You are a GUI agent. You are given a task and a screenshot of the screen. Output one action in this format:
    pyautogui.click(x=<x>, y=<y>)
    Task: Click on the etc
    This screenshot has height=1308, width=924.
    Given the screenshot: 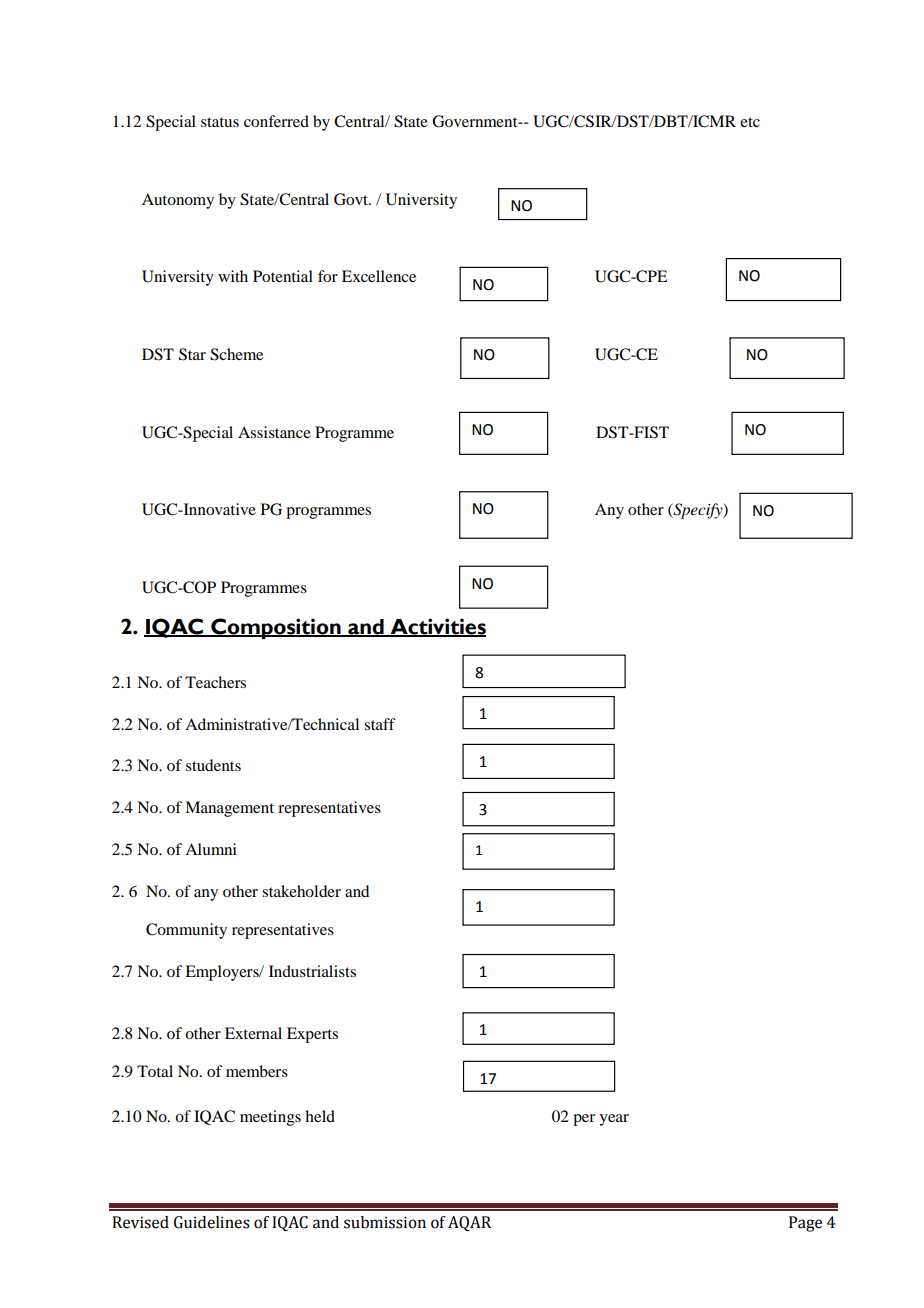 What is the action you would take?
    pyautogui.click(x=750, y=122)
